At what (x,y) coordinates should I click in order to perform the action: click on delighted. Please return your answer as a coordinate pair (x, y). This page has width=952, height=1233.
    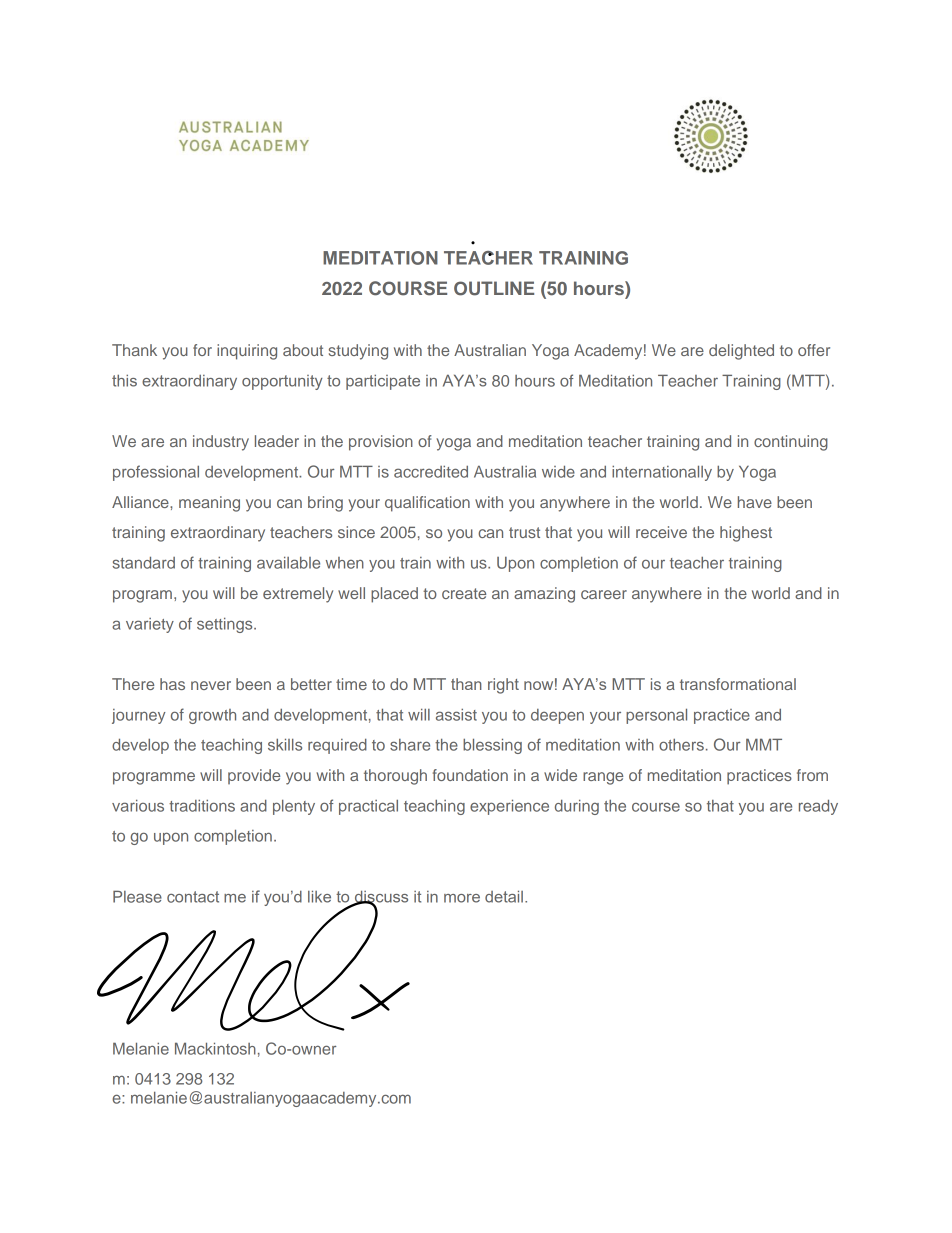
    Looking at the image, I should click on (741, 352).
